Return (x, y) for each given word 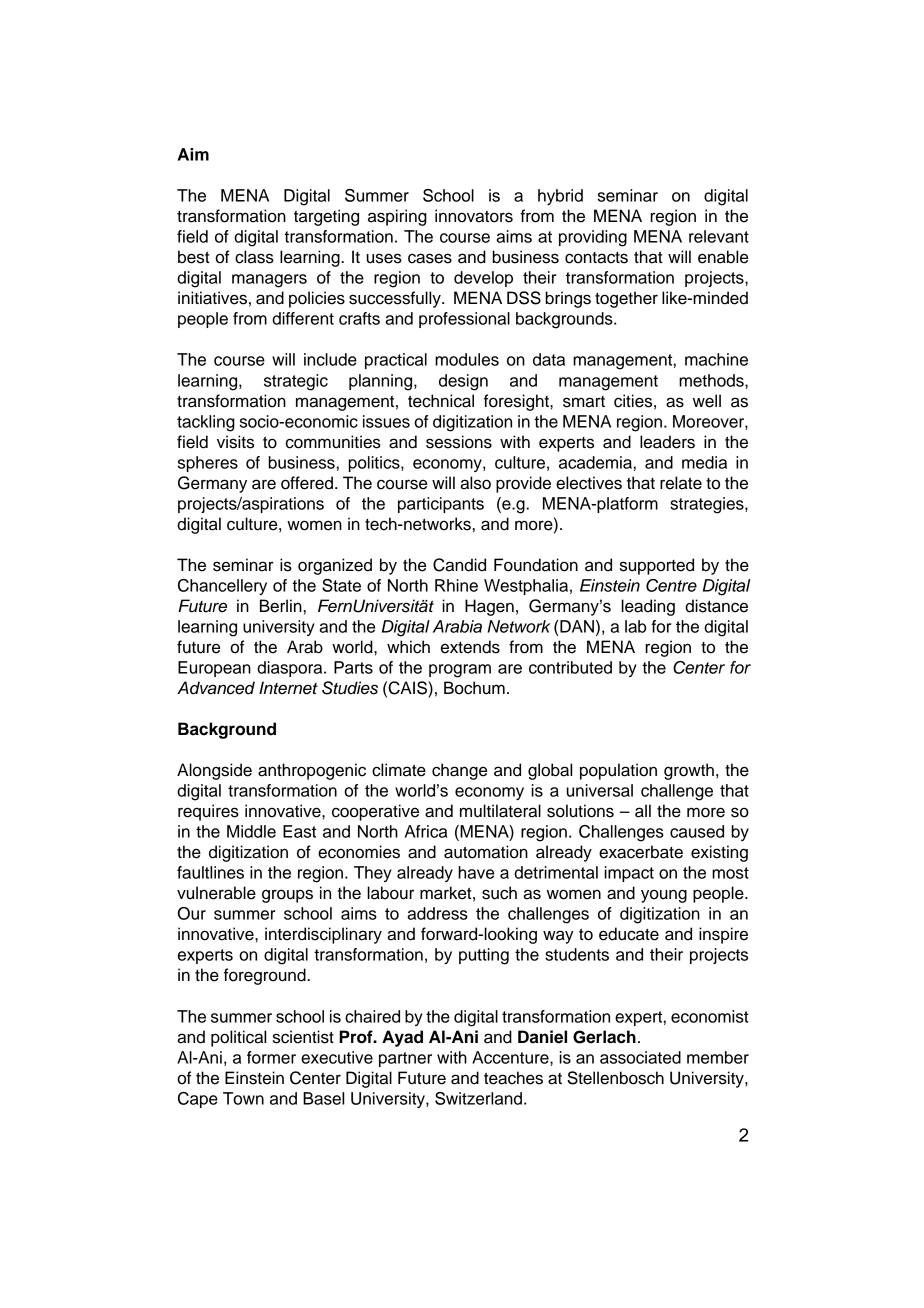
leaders (667, 442)
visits (235, 442)
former (271, 1057)
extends (470, 647)
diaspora (291, 669)
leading (648, 607)
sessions (459, 442)
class (254, 257)
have (476, 872)
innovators (474, 216)
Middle (251, 831)
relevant (719, 236)
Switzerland (478, 1098)
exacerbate (641, 852)
